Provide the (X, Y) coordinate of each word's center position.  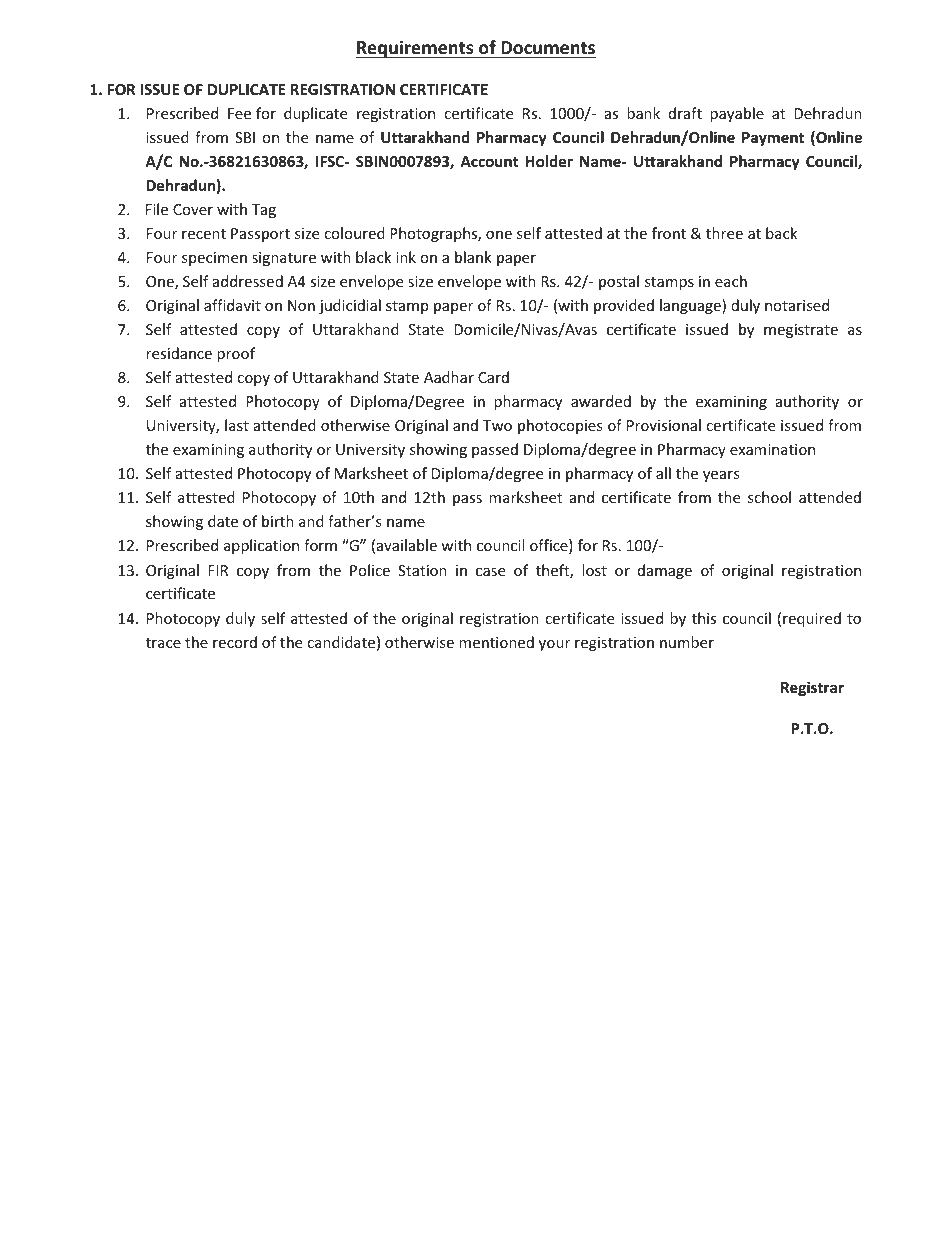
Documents (548, 48)
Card (493, 377)
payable (737, 114)
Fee (239, 113)
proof (236, 354)
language (691, 306)
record (235, 642)
